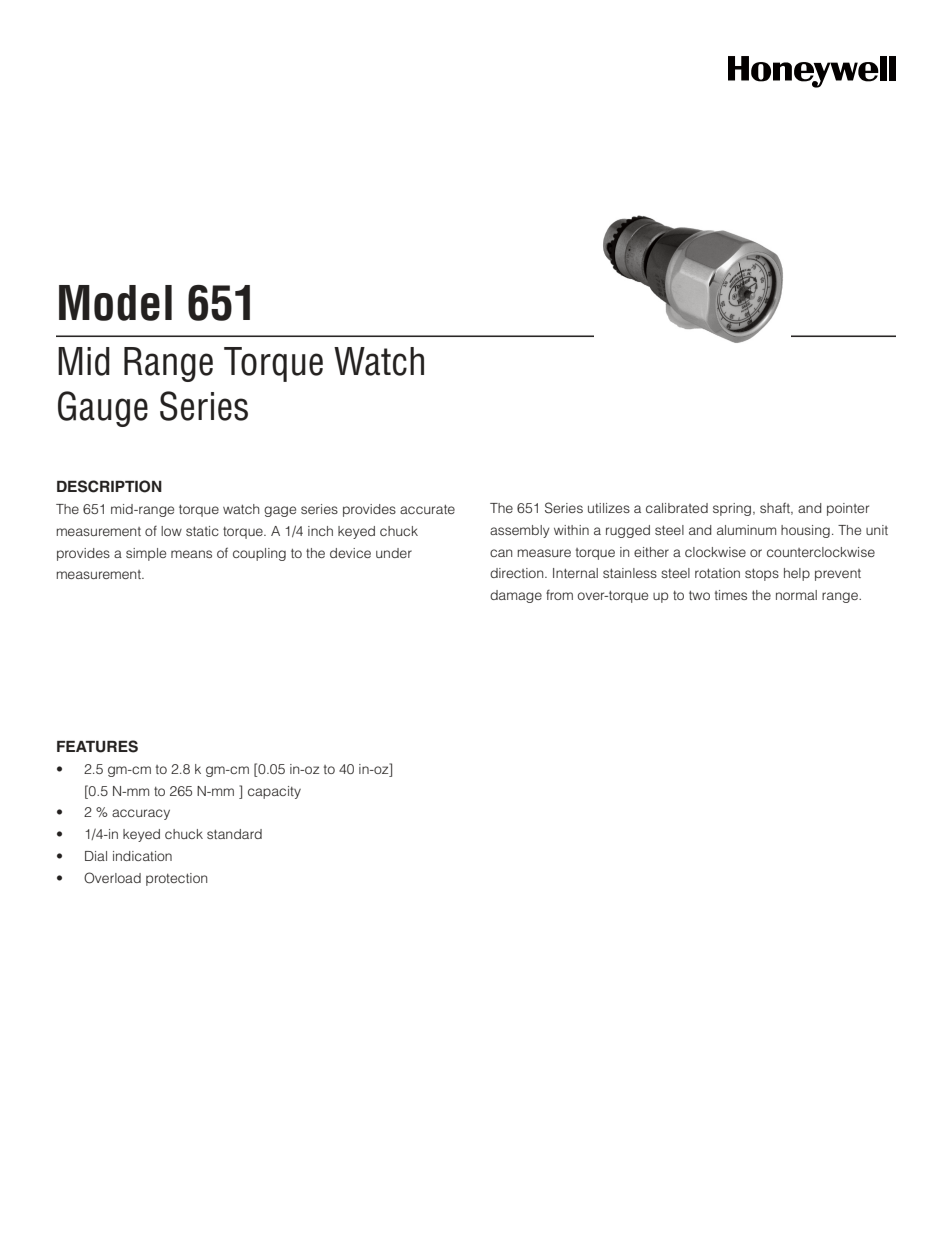 This screenshot has width=952, height=1233. Describe the element at coordinates (191, 554) in the screenshot. I see `means` at that location.
